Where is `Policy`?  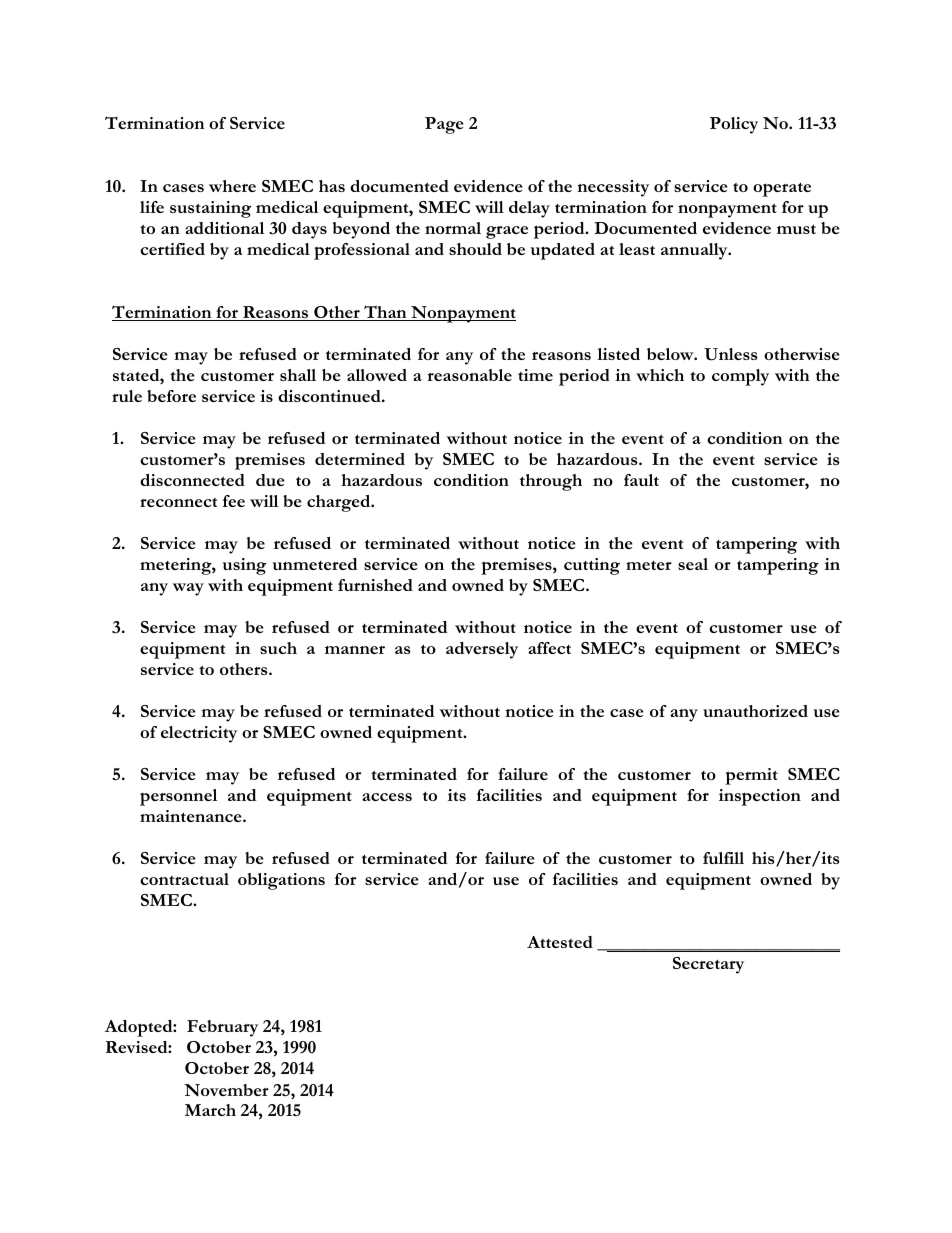 Policy is located at coordinates (734, 125).
